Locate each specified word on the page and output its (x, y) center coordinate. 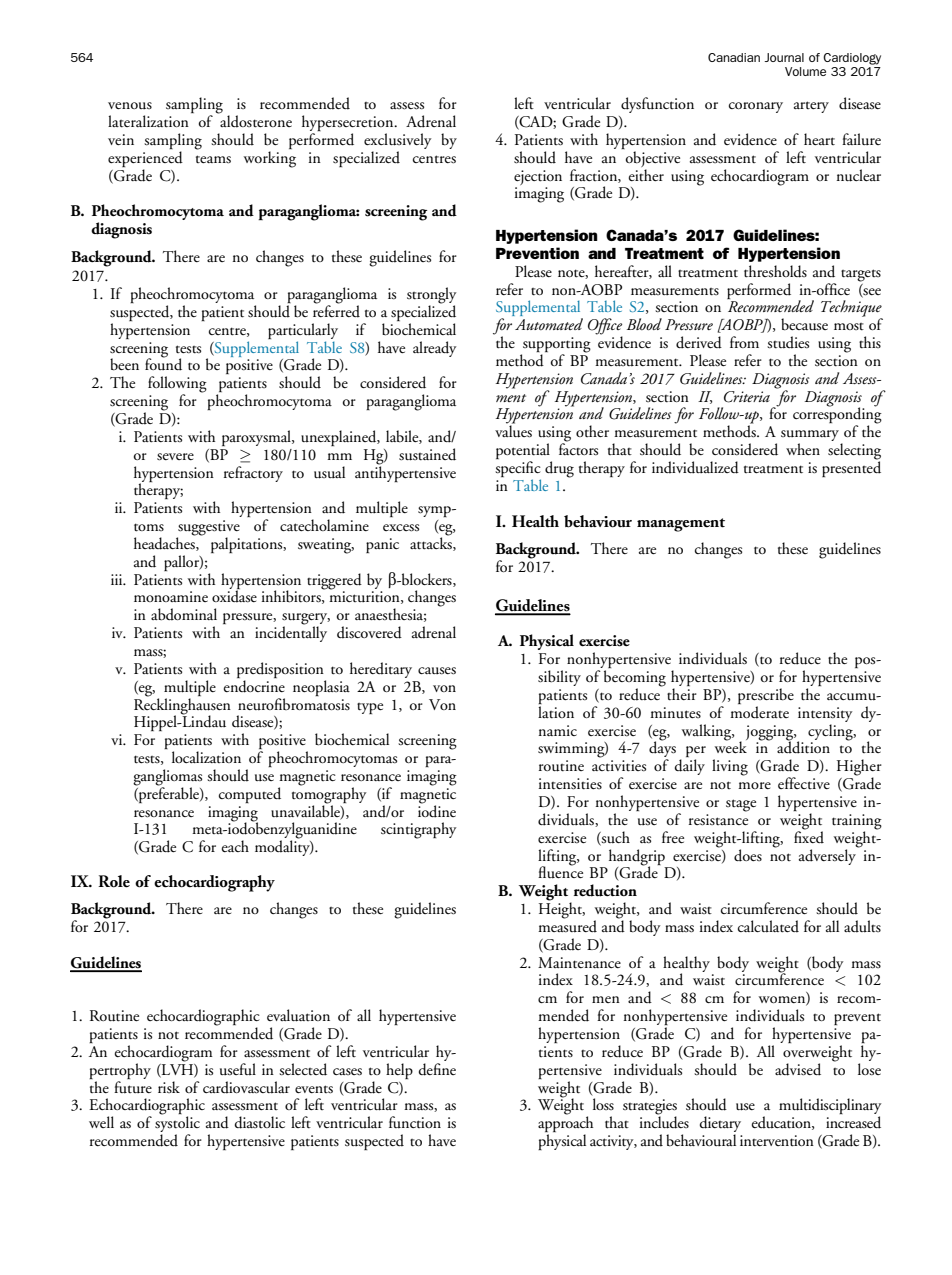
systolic (177, 1124)
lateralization (148, 121)
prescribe (766, 697)
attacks (432, 543)
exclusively (397, 141)
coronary (756, 107)
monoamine (171, 596)
